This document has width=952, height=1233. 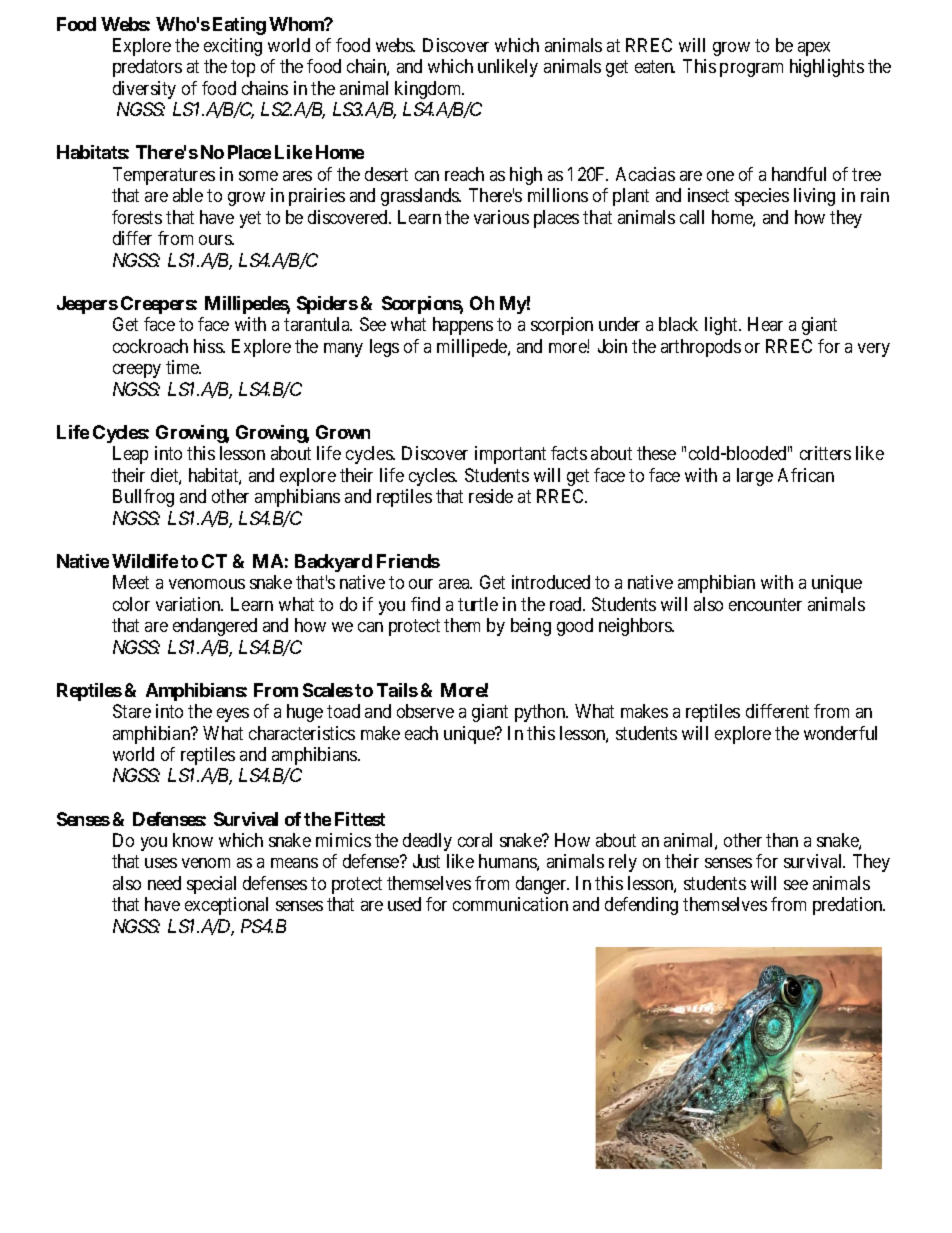 I want to click on eaten, so click(x=655, y=66).
